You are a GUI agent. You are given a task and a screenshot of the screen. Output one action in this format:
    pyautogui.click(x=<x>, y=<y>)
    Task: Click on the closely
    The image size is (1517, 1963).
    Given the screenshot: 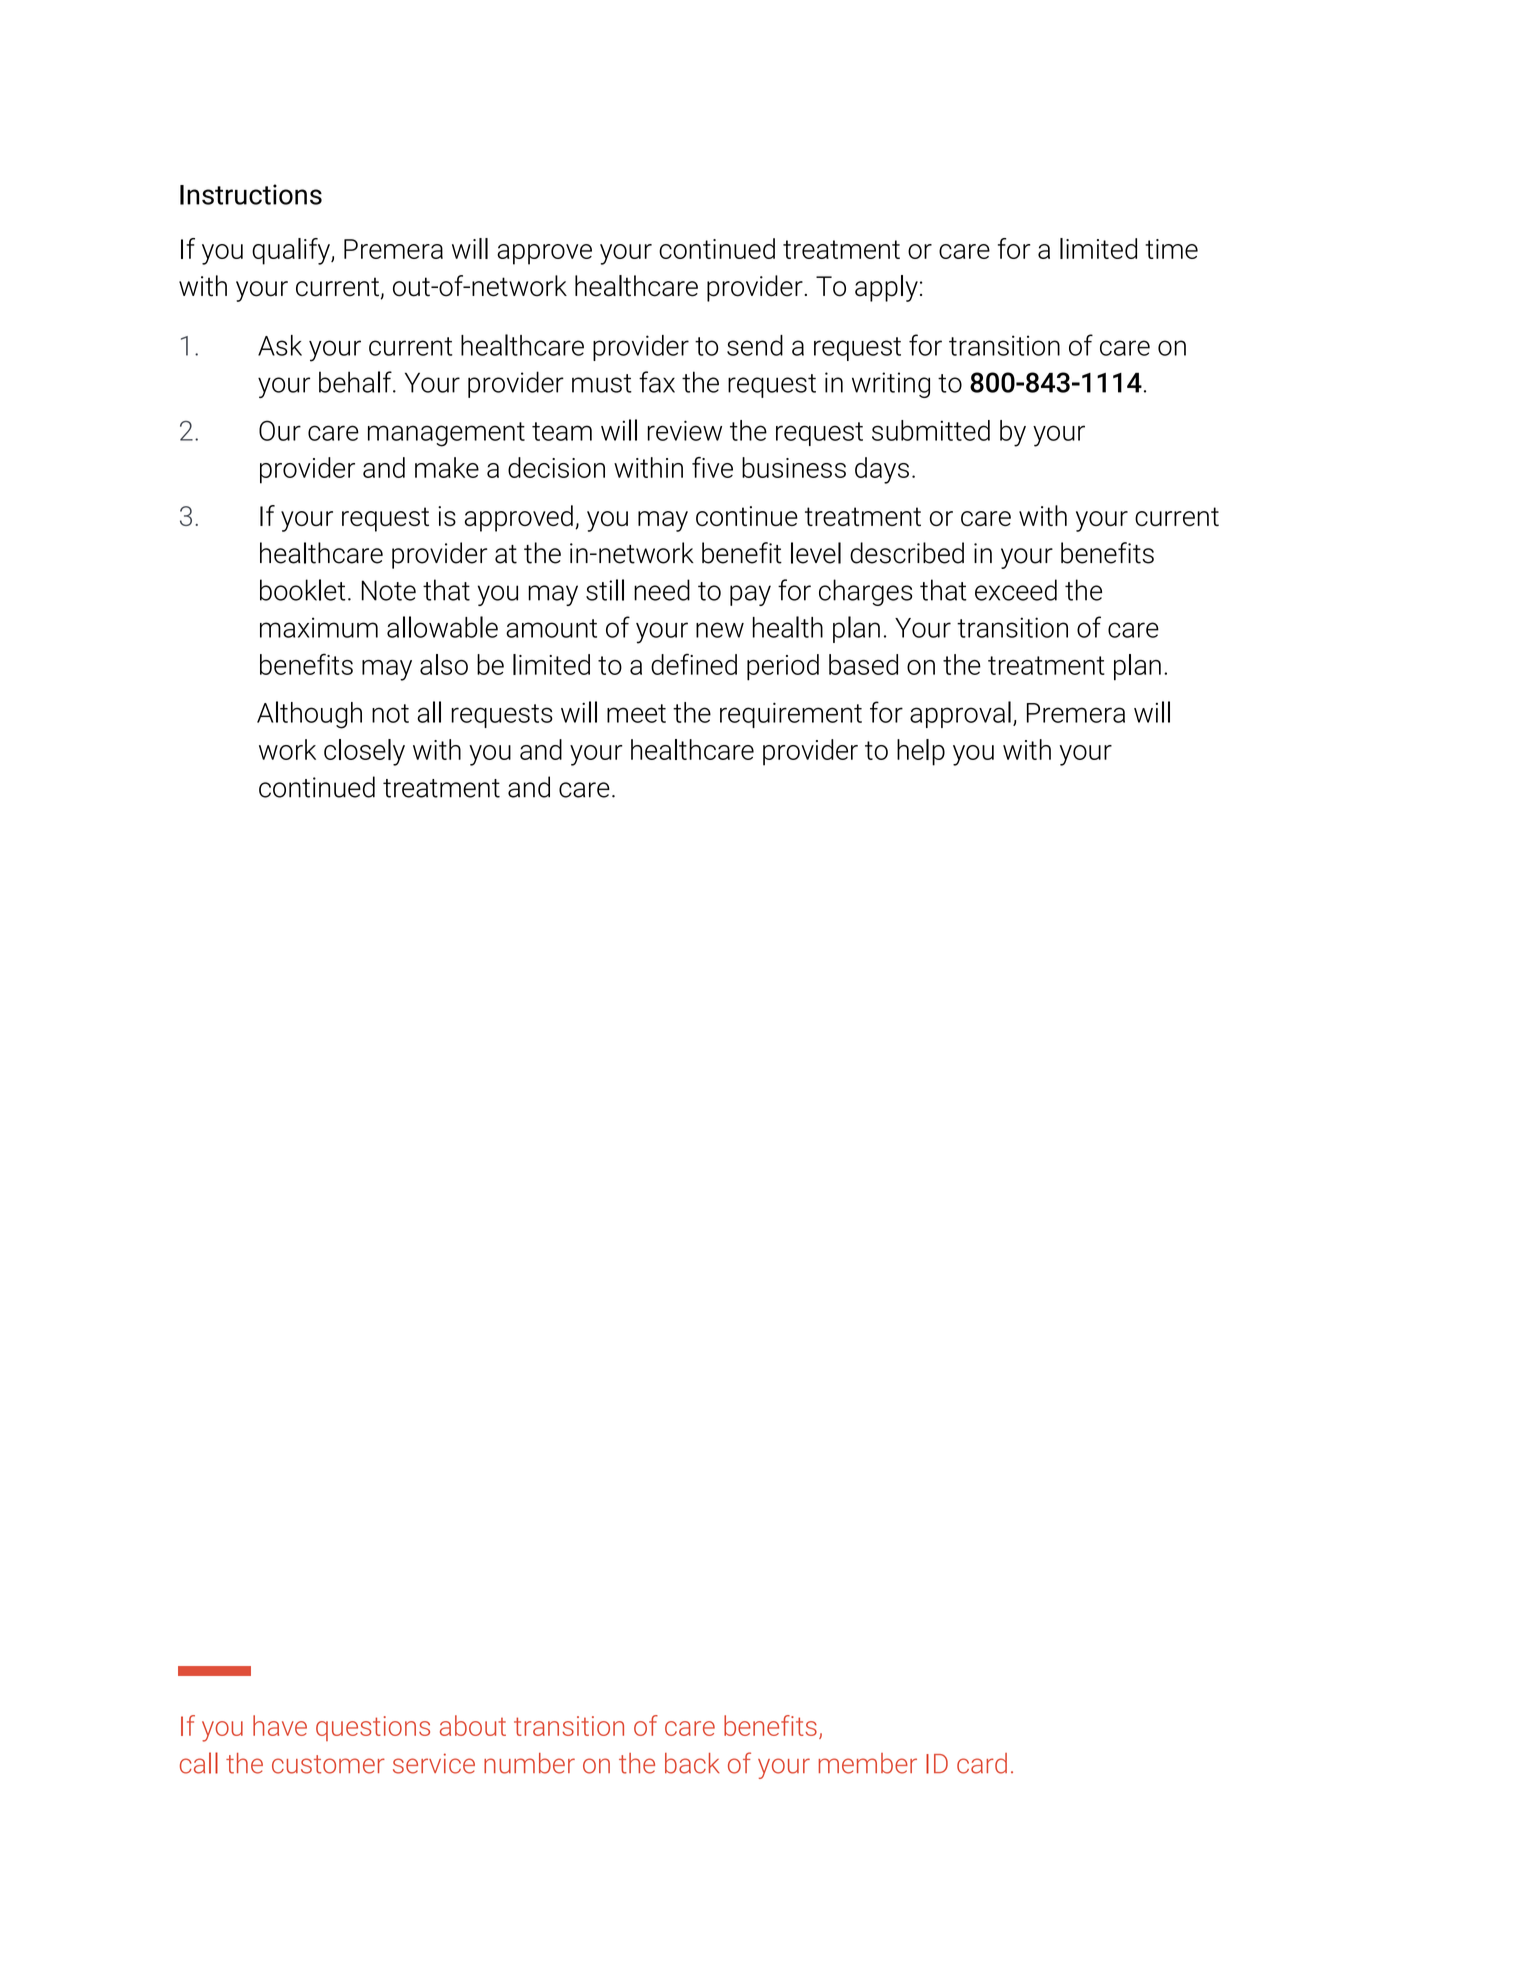 What is the action you would take?
    pyautogui.click(x=364, y=752)
